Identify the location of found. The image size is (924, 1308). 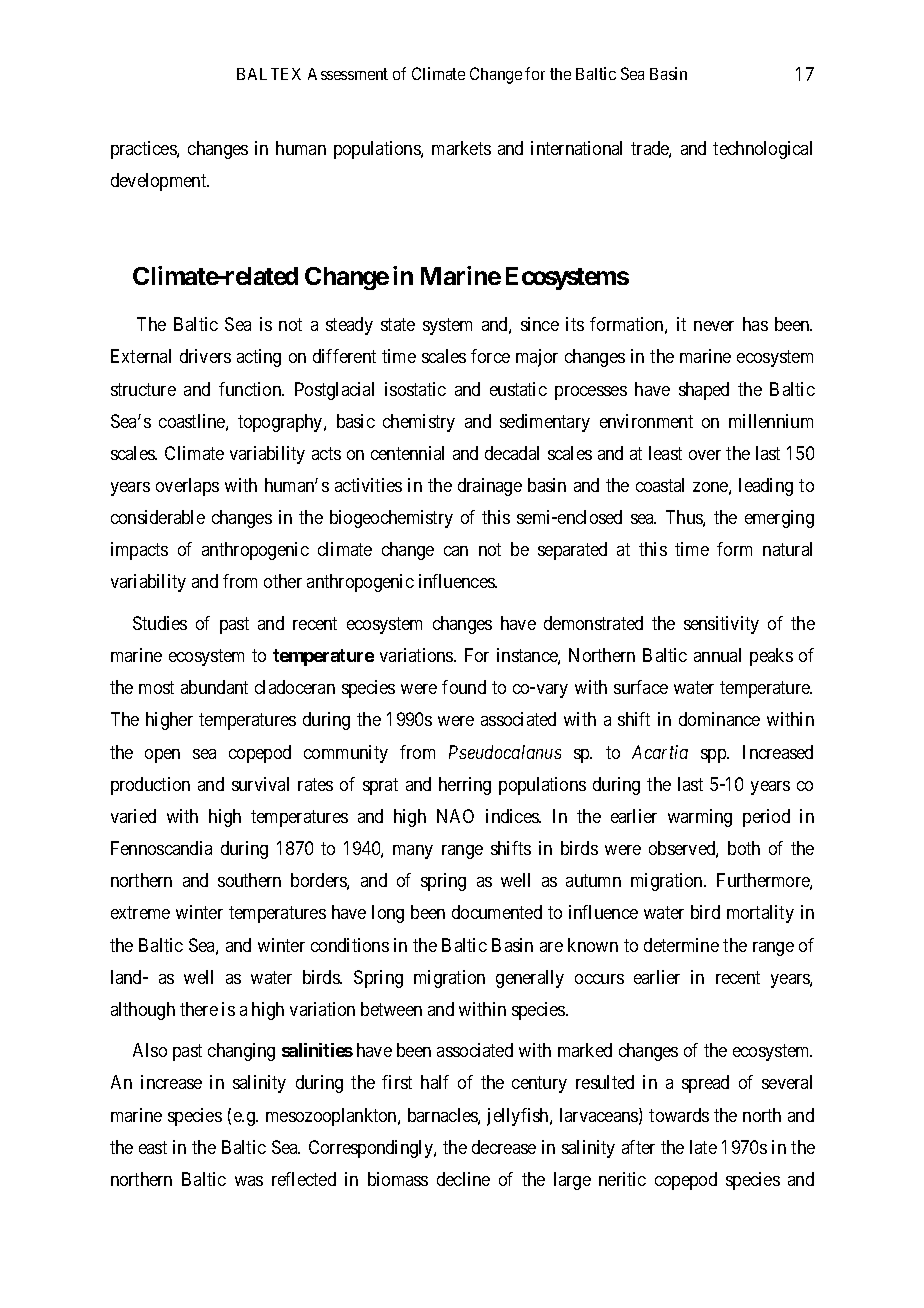
(464, 687).
